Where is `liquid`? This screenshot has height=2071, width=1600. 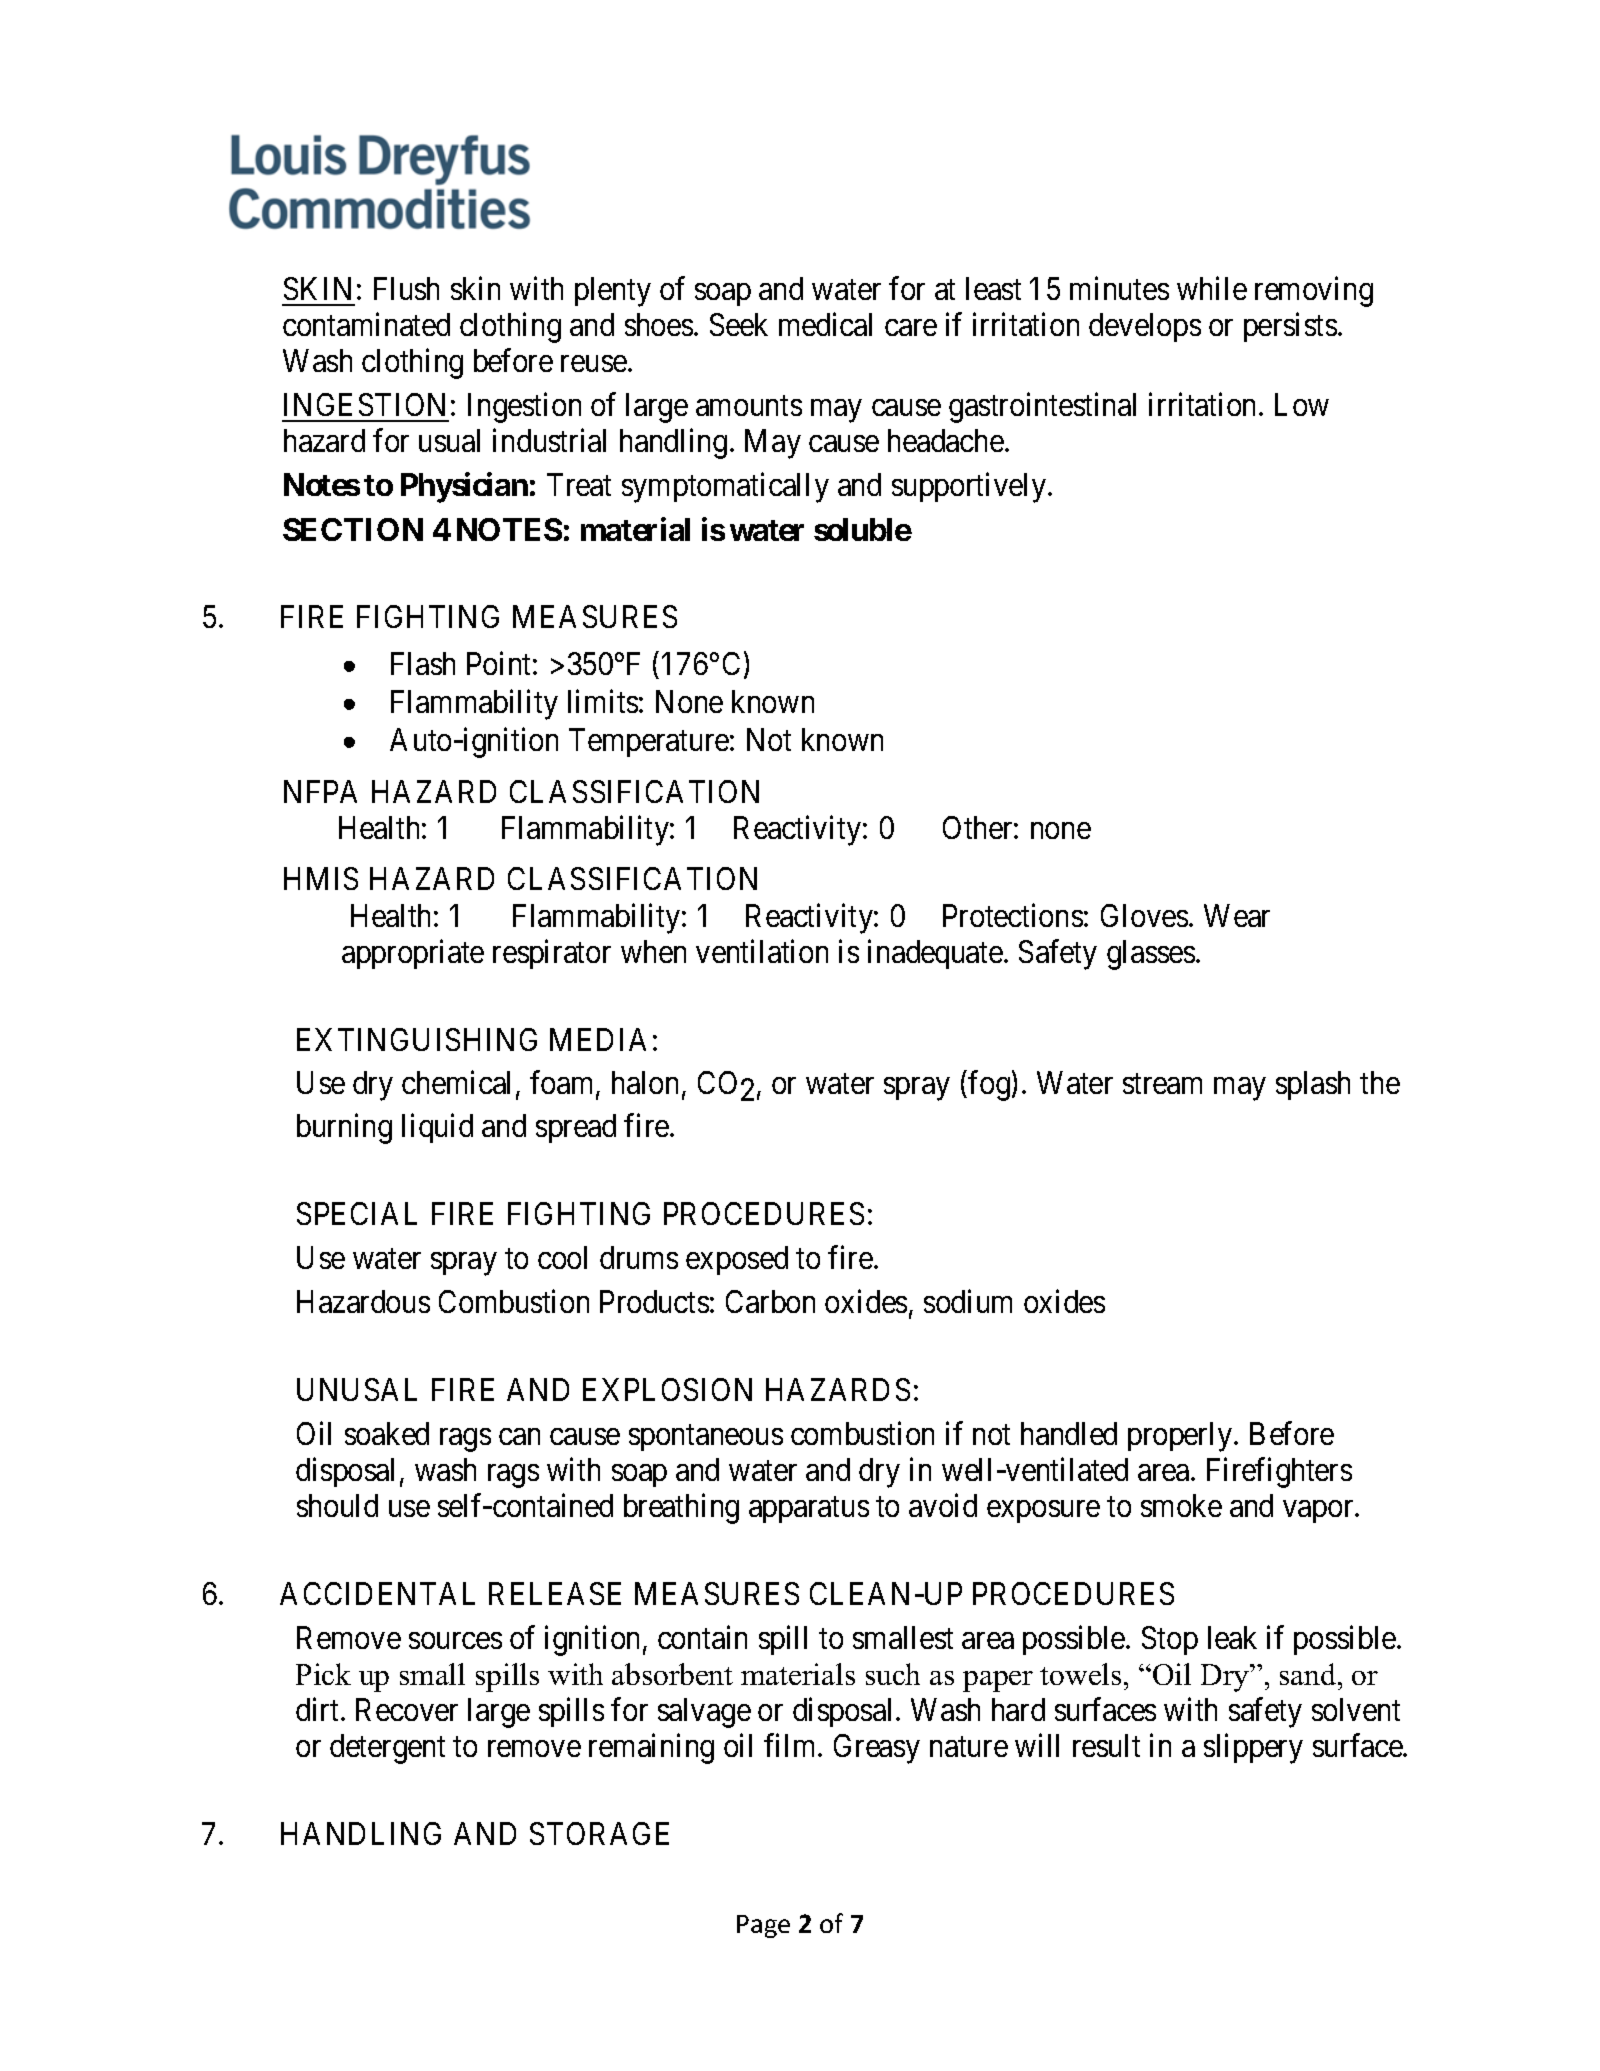
liquid is located at coordinates (437, 1128).
